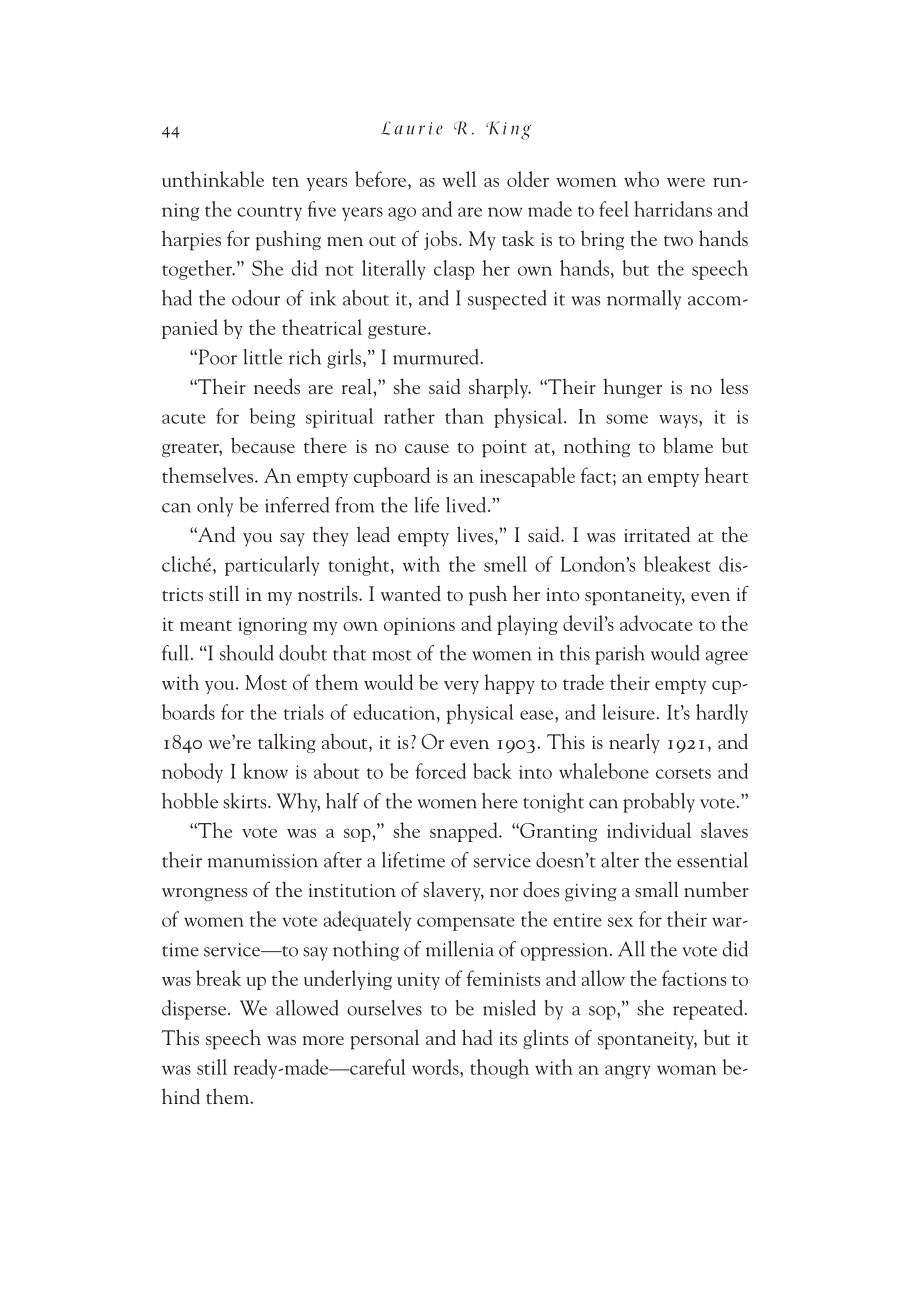 The width and height of the screenshot is (913, 1316). What do you see at coordinates (246, 801) in the screenshot?
I see `skirts` at bounding box center [246, 801].
